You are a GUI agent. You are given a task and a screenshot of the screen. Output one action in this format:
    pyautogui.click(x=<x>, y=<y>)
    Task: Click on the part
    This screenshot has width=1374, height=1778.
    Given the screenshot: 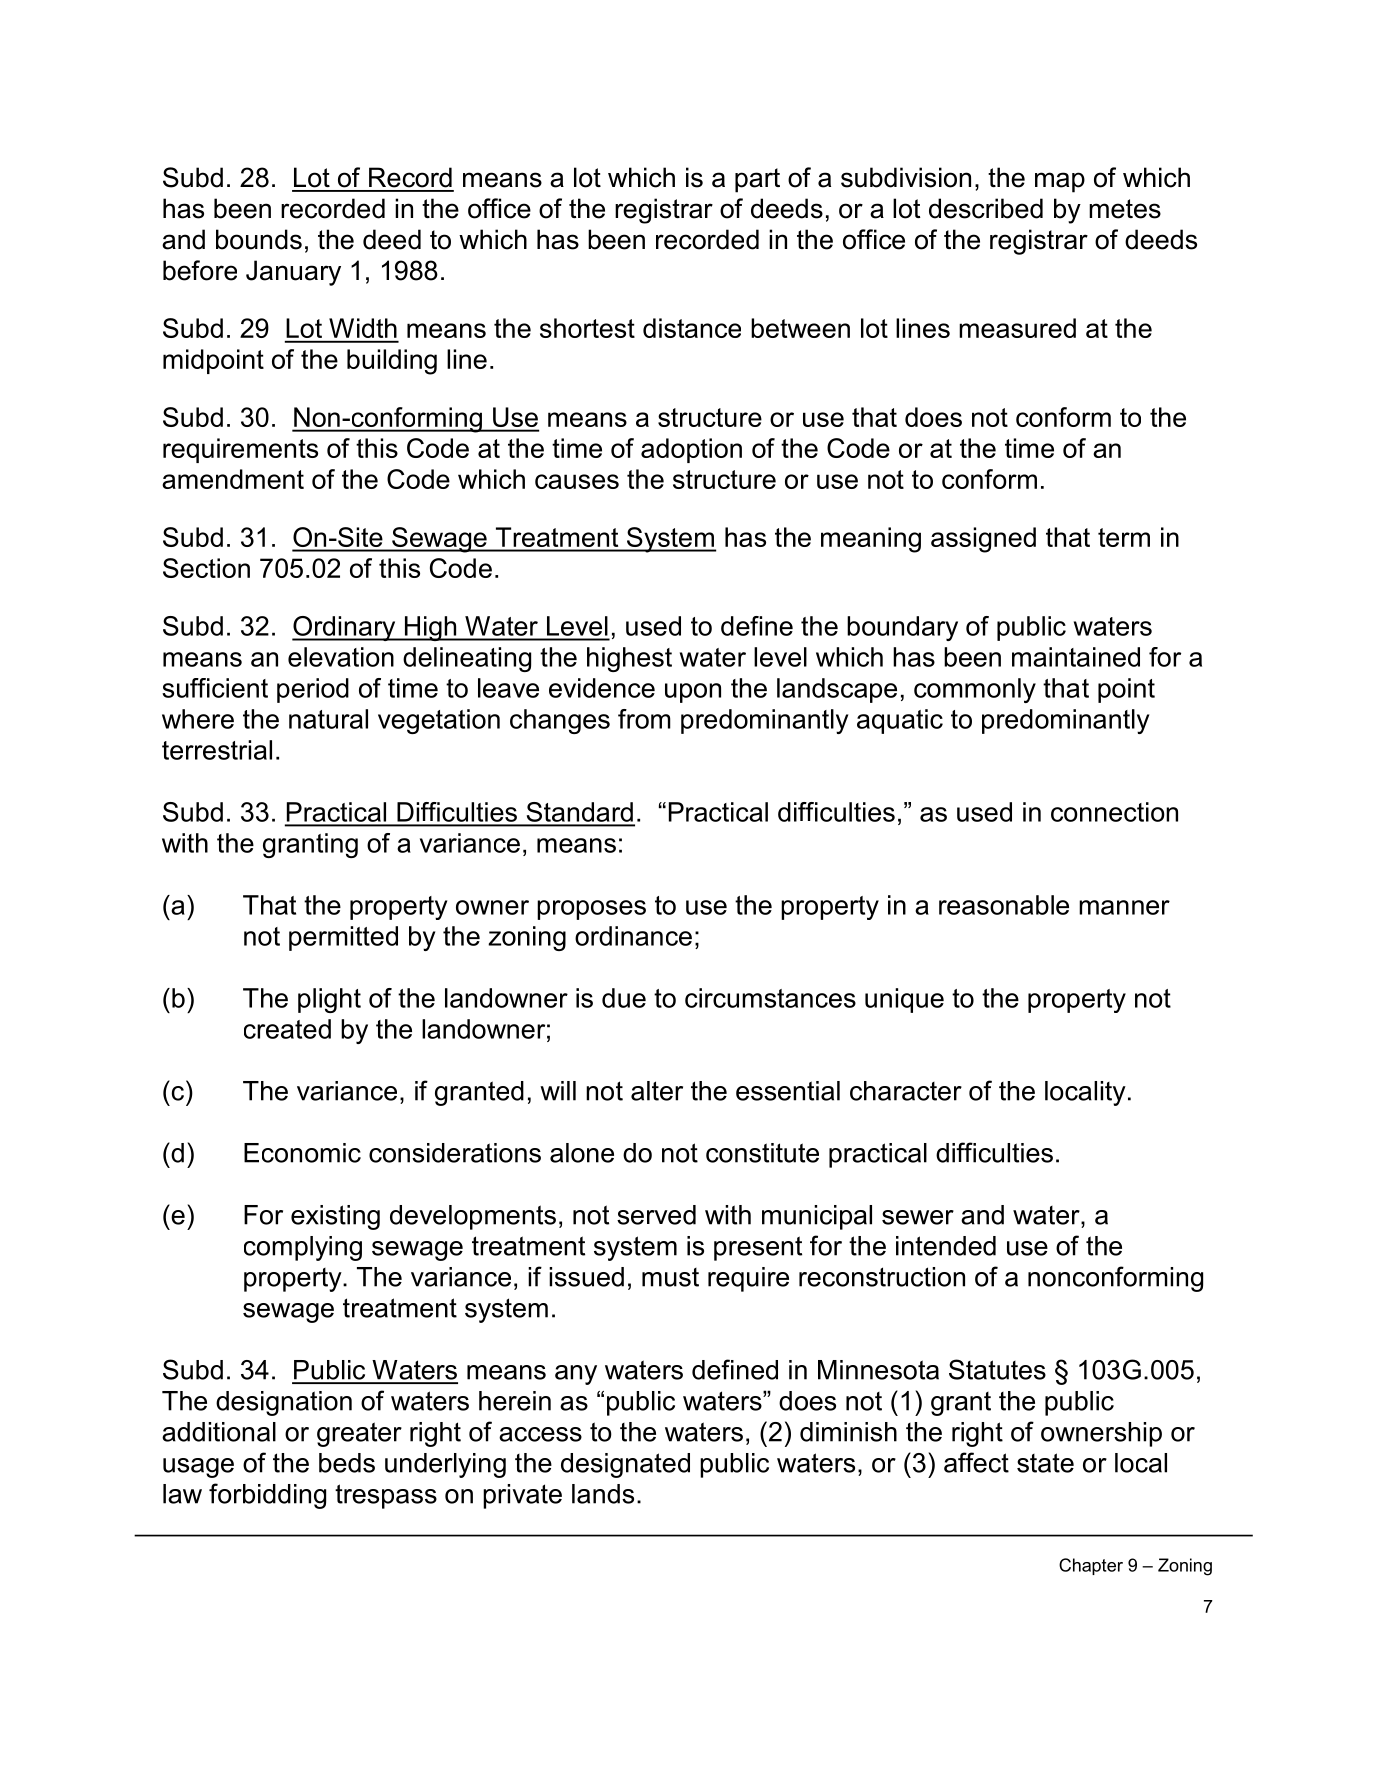 What is the action you would take?
    pyautogui.click(x=757, y=180)
